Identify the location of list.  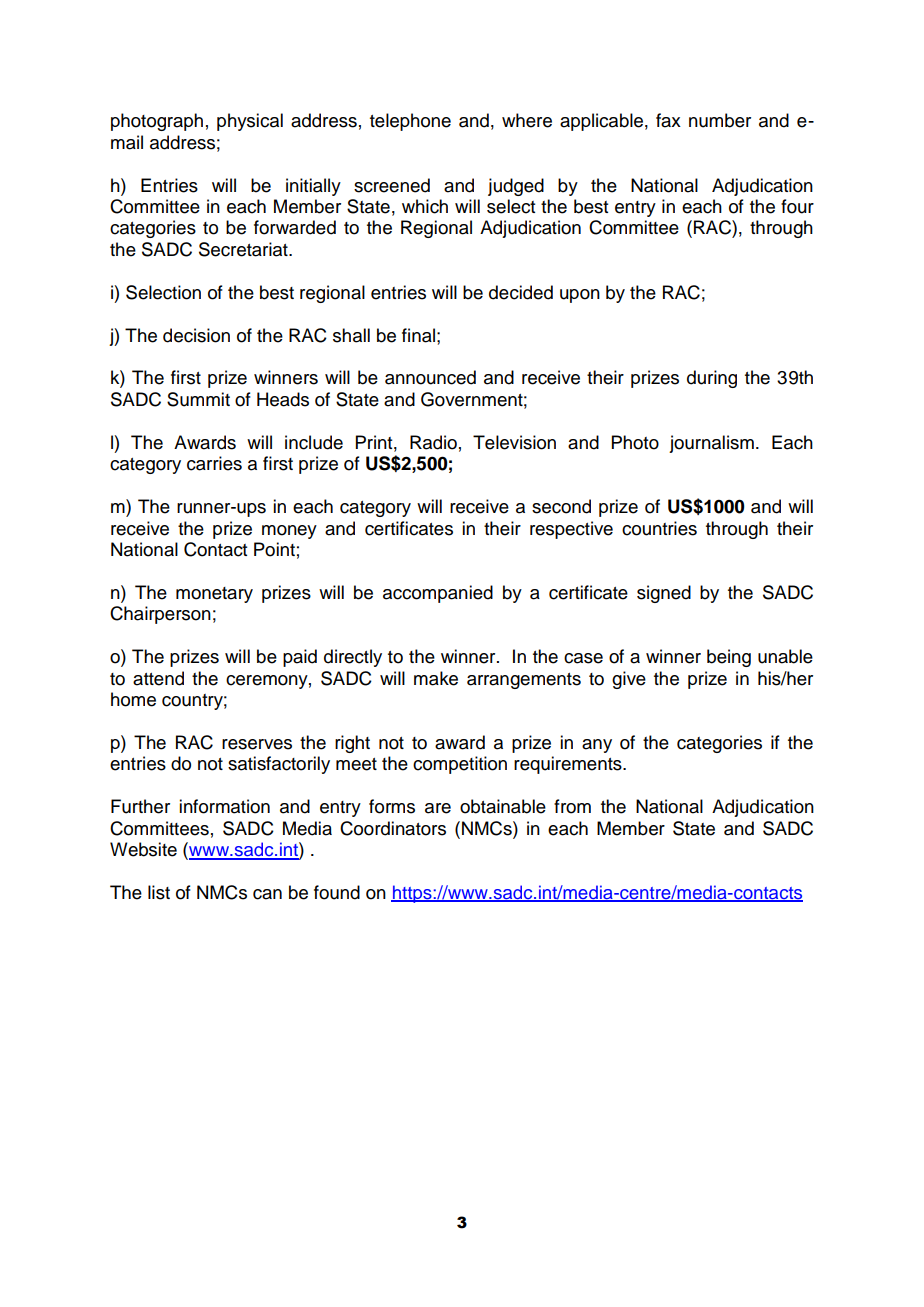
(159, 892).
